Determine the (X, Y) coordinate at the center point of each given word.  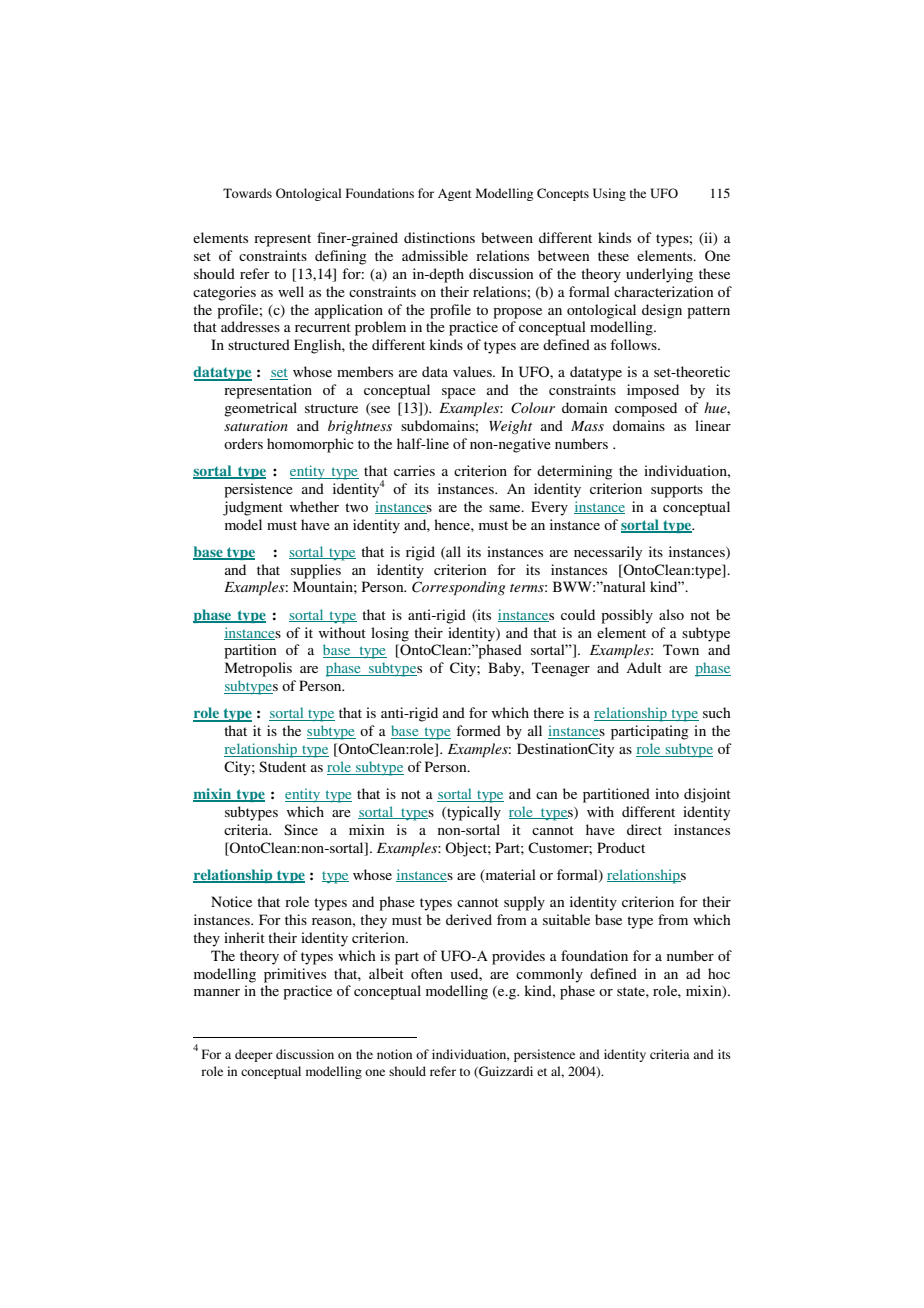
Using (609, 194)
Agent (455, 195)
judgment (253, 508)
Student (282, 767)
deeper (254, 1055)
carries (414, 470)
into (667, 793)
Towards (247, 193)
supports (677, 491)
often (426, 973)
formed (478, 730)
